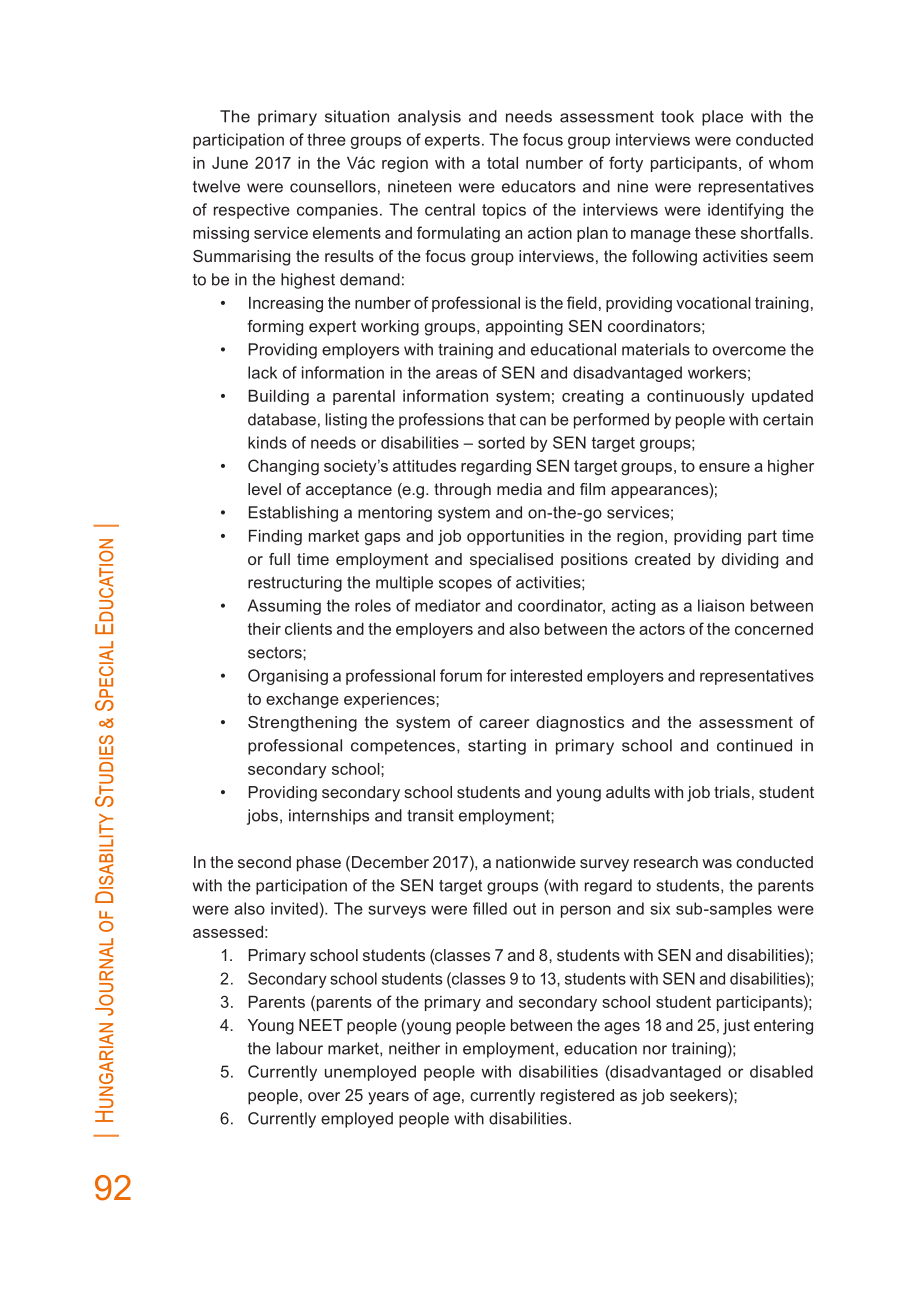  What do you see at coordinates (577, 1097) in the screenshot?
I see `registered` at bounding box center [577, 1097].
